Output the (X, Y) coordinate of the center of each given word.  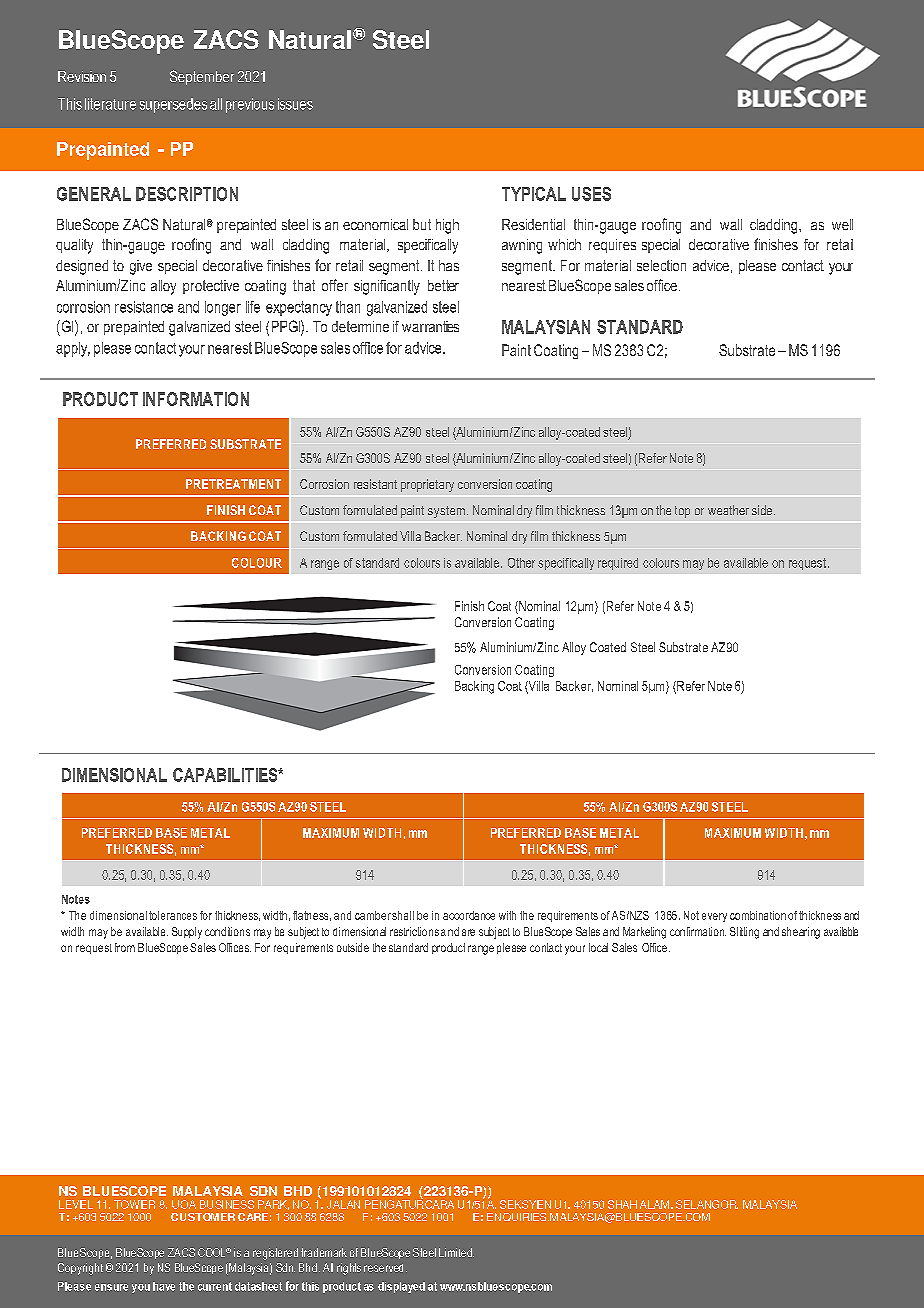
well (842, 224)
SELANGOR (707, 1204)
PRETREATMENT (233, 484)
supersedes (173, 105)
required (618, 564)
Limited (456, 1252)
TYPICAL (534, 194)
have (164, 1286)
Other (521, 563)
